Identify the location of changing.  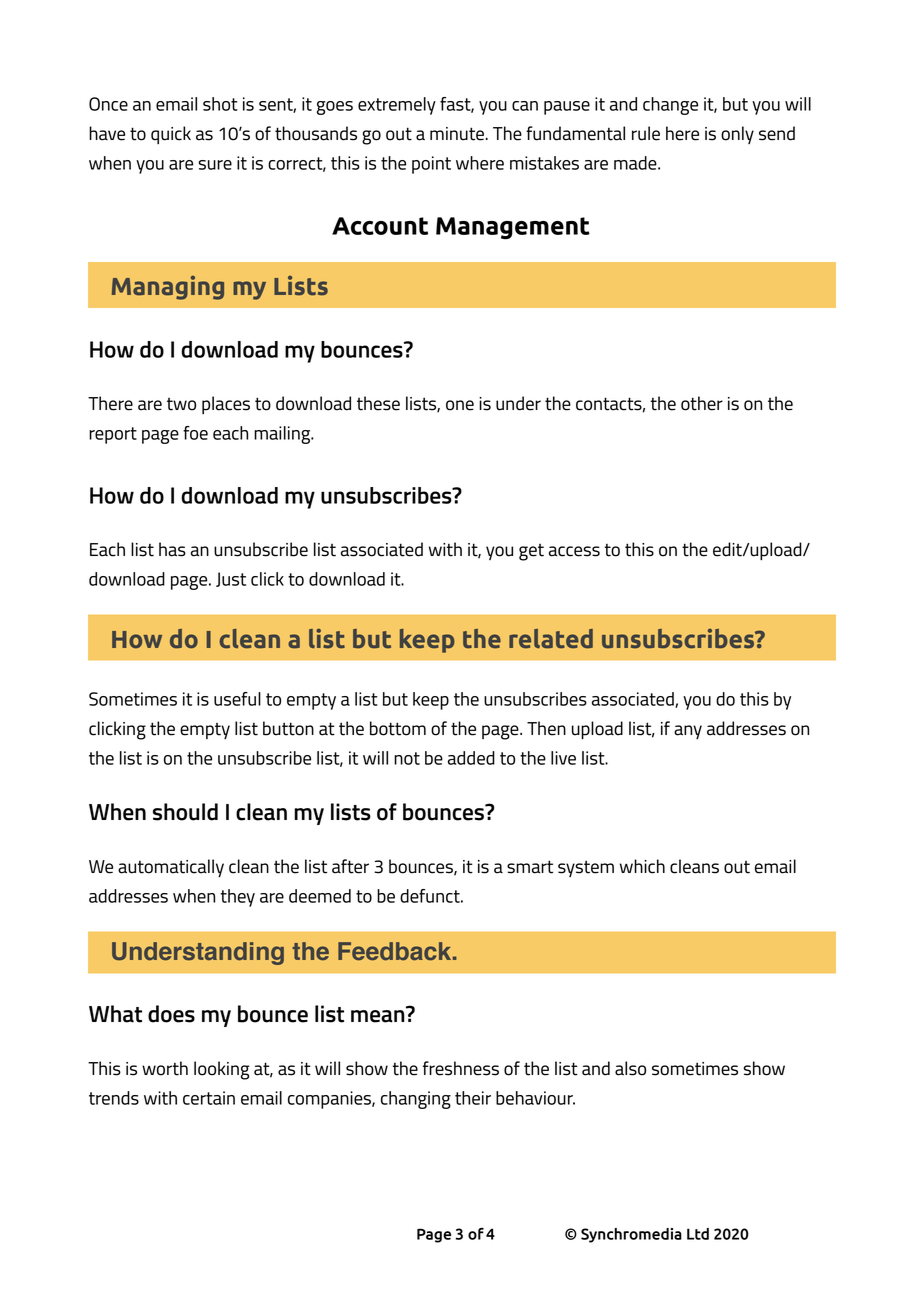
(416, 1100).
